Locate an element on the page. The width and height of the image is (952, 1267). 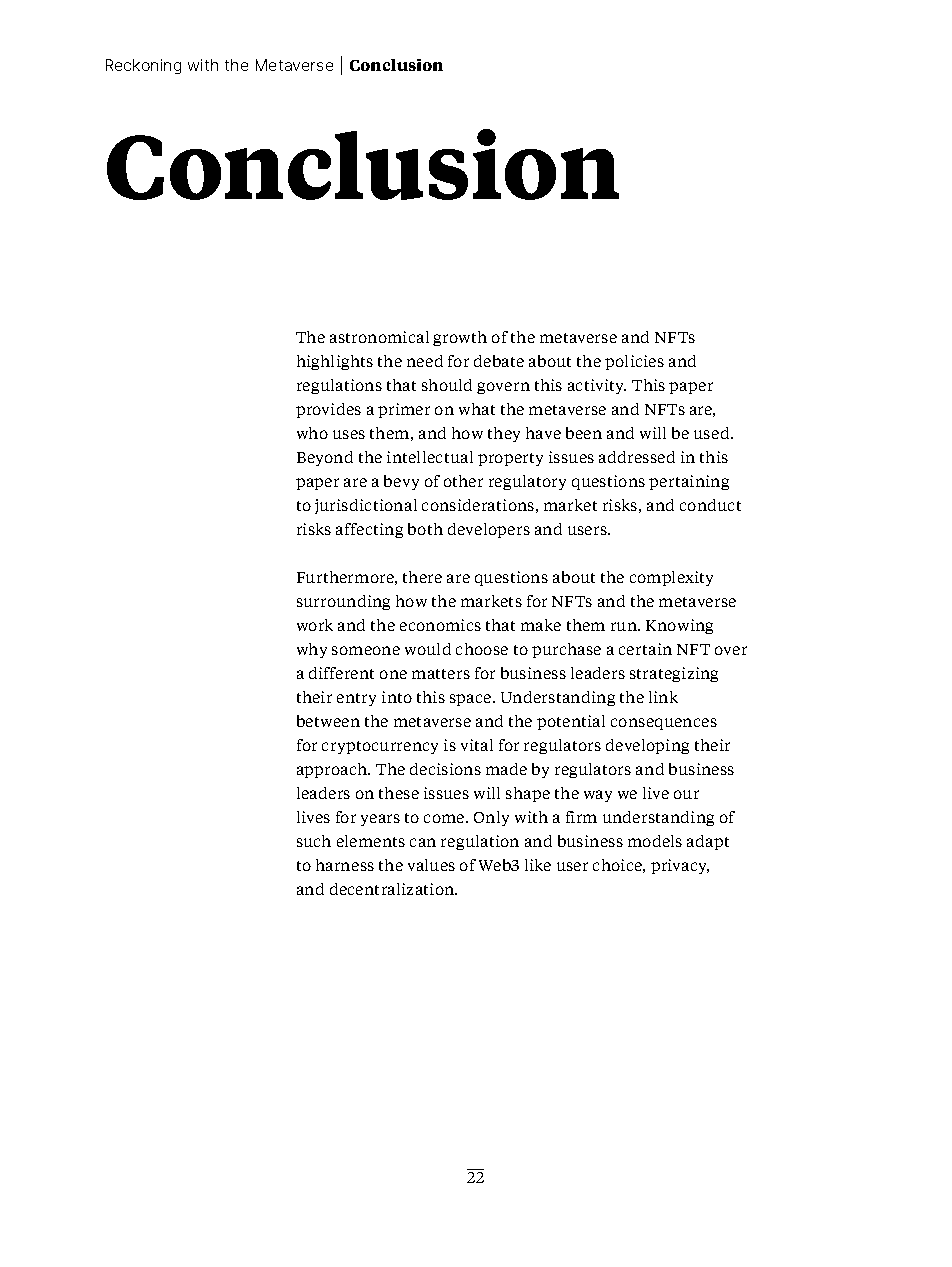
Beyond is located at coordinates (325, 458).
